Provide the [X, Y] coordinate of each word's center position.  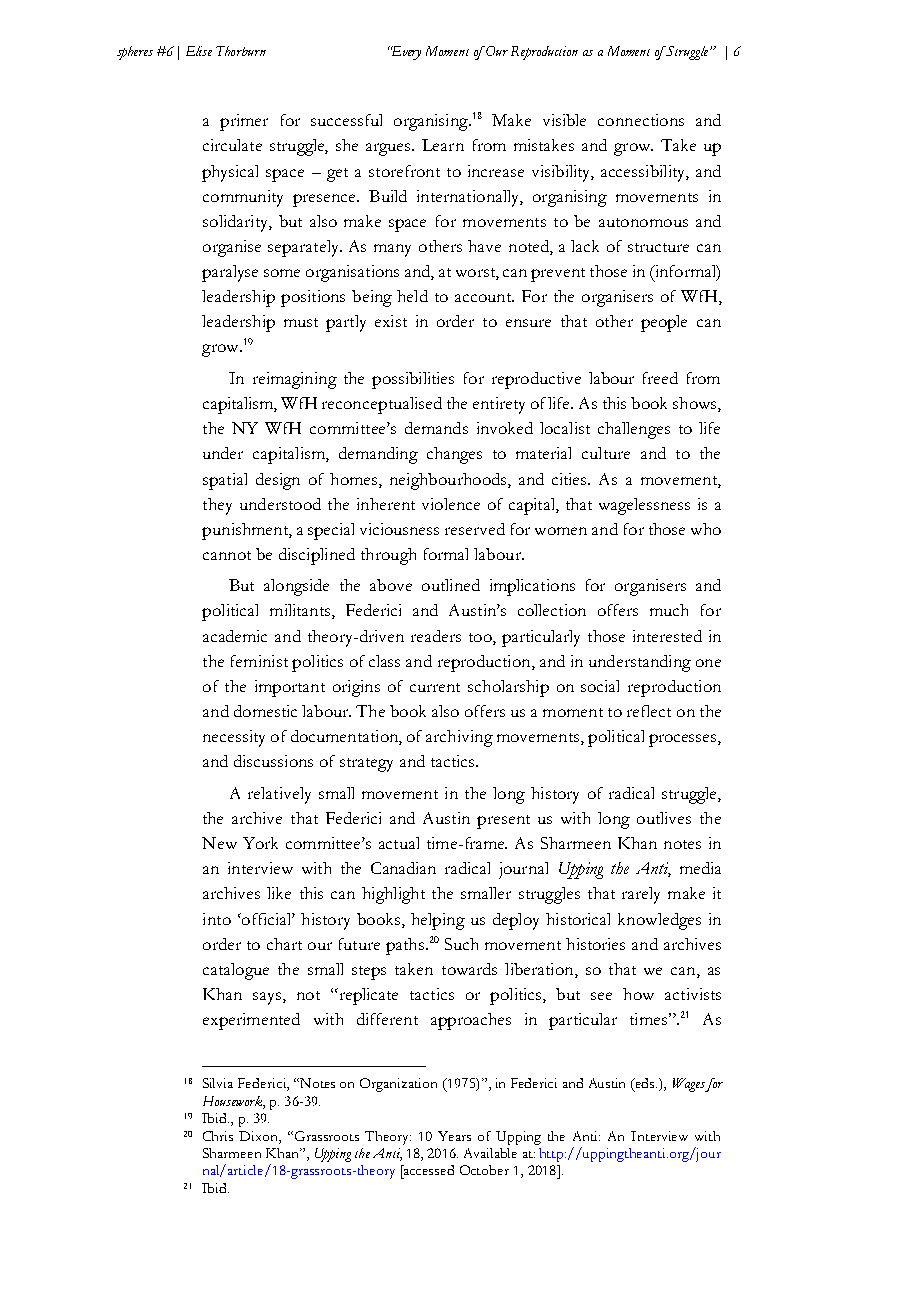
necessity [234, 738]
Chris [218, 1136]
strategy [366, 765]
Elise [199, 51]
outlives [664, 818]
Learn [443, 145]
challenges [634, 430]
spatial [225, 481]
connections [641, 120]
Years [454, 1136]
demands [436, 428]
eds [645, 1083]
